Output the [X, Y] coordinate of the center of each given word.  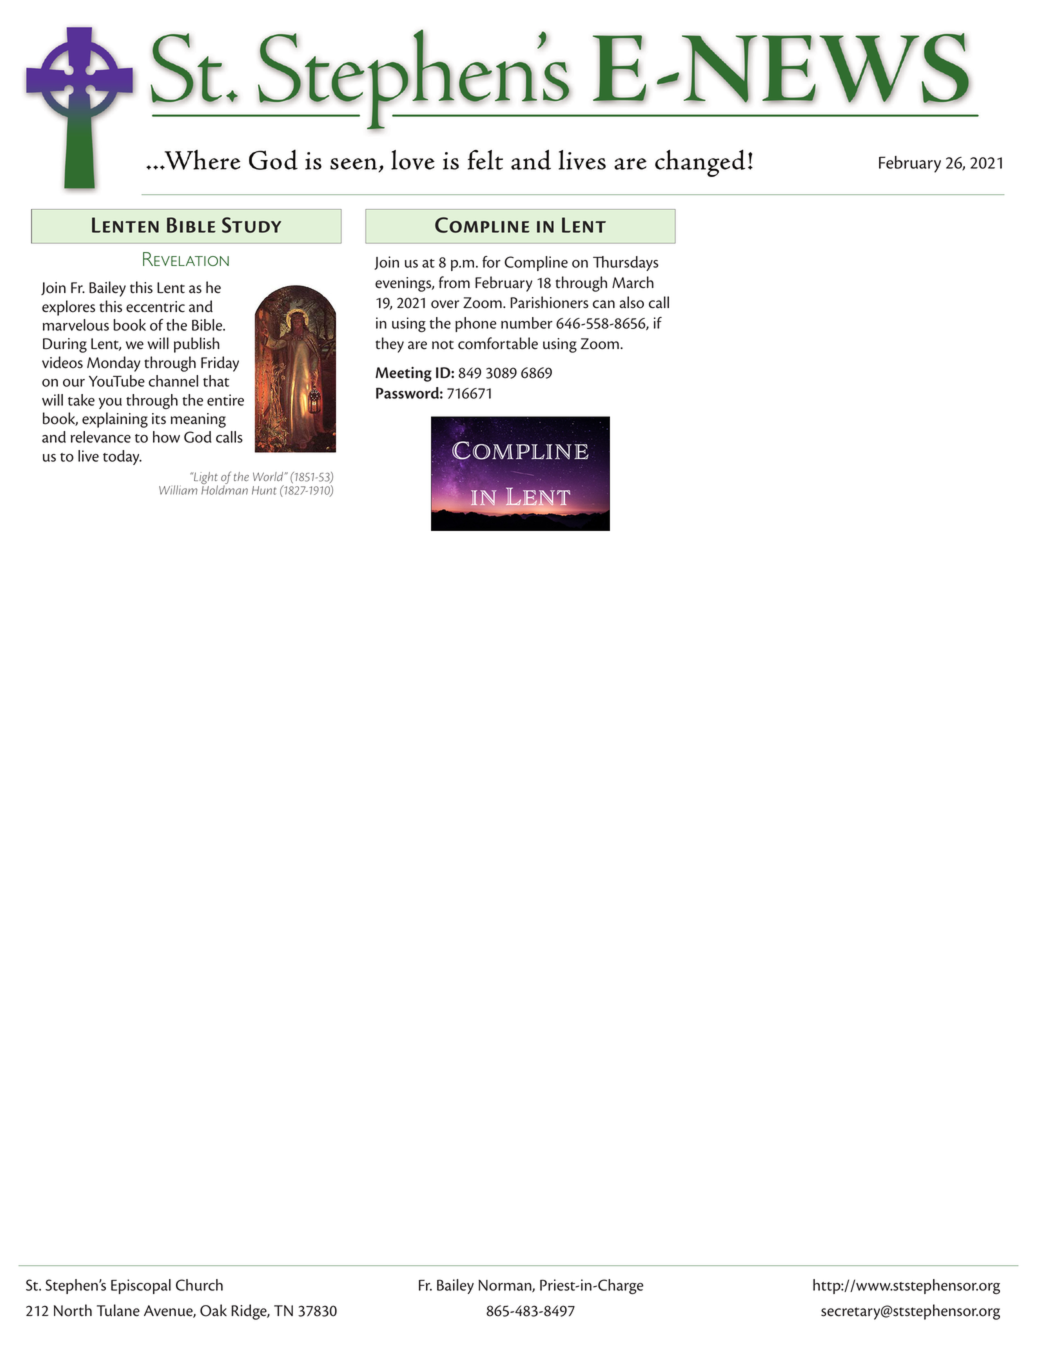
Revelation [186, 259]
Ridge [250, 1312]
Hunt [264, 490]
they [390, 345]
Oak [213, 1310]
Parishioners [549, 302]
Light [205, 479]
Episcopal [141, 1286]
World [269, 476]
